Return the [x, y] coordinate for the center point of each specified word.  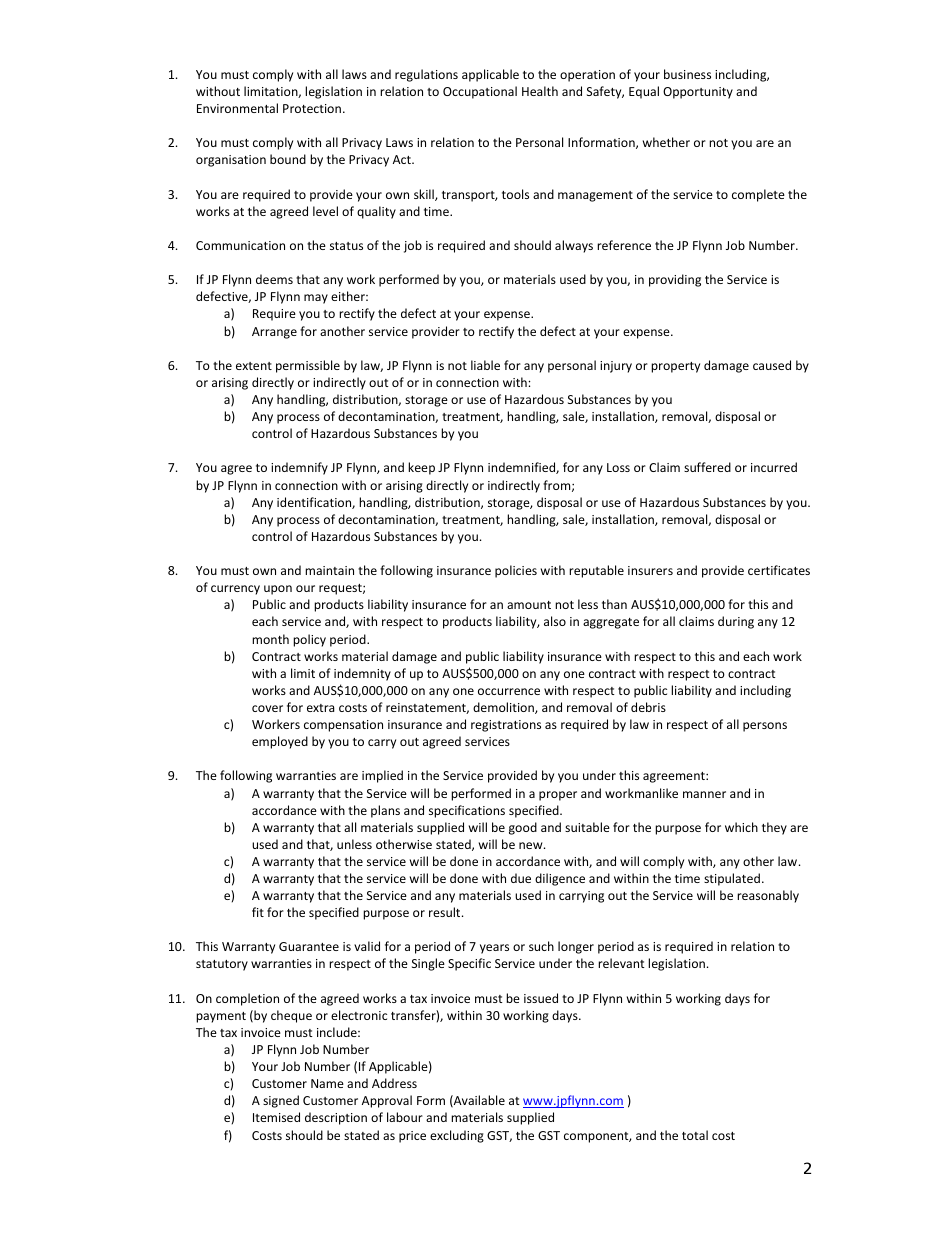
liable [485, 365]
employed [280, 742]
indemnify [299, 468]
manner [704, 794]
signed [281, 1101]
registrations [506, 726]
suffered [707, 467]
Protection [312, 108]
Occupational [480, 92]
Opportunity [698, 93]
